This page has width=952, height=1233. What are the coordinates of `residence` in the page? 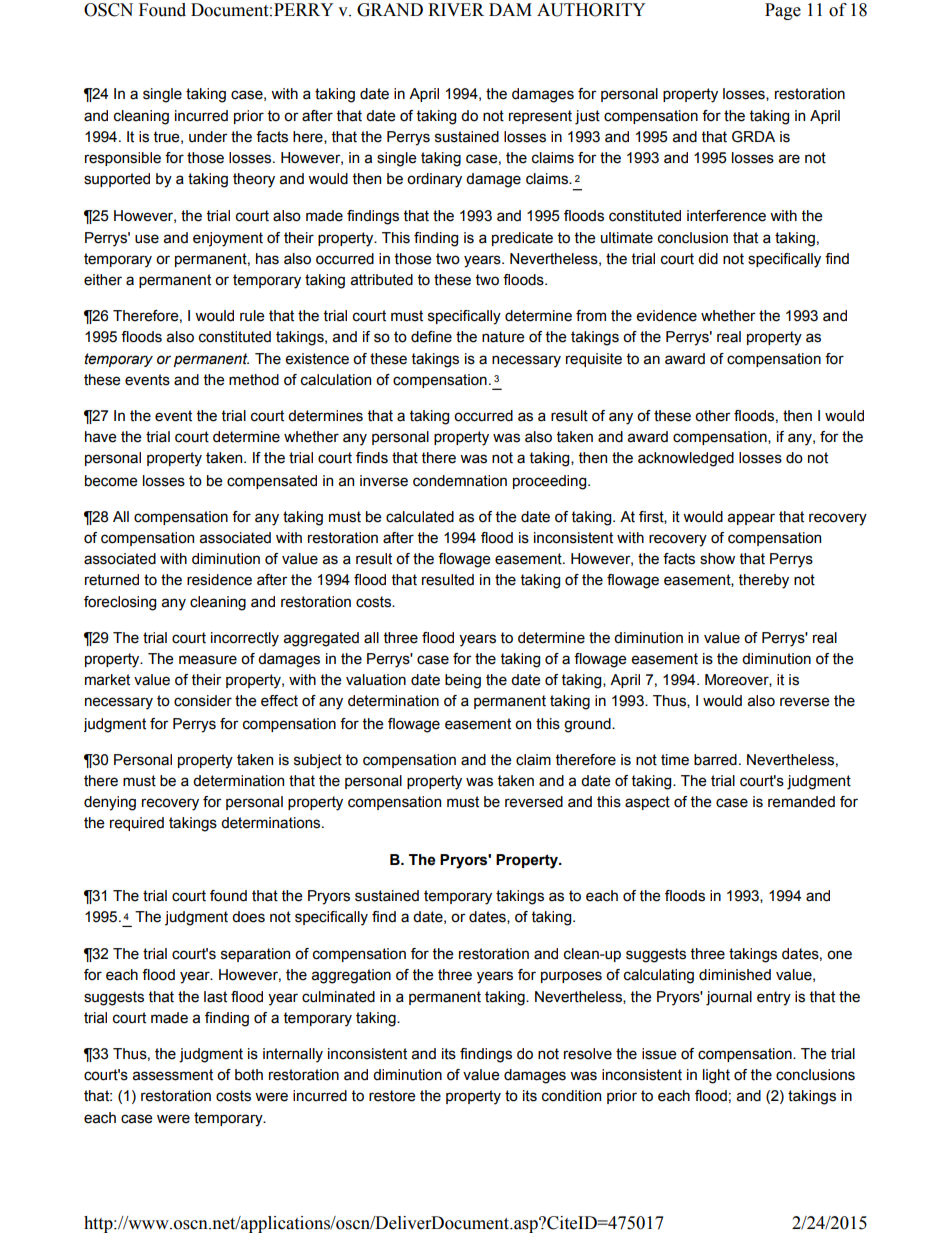 It's located at (219, 580).
